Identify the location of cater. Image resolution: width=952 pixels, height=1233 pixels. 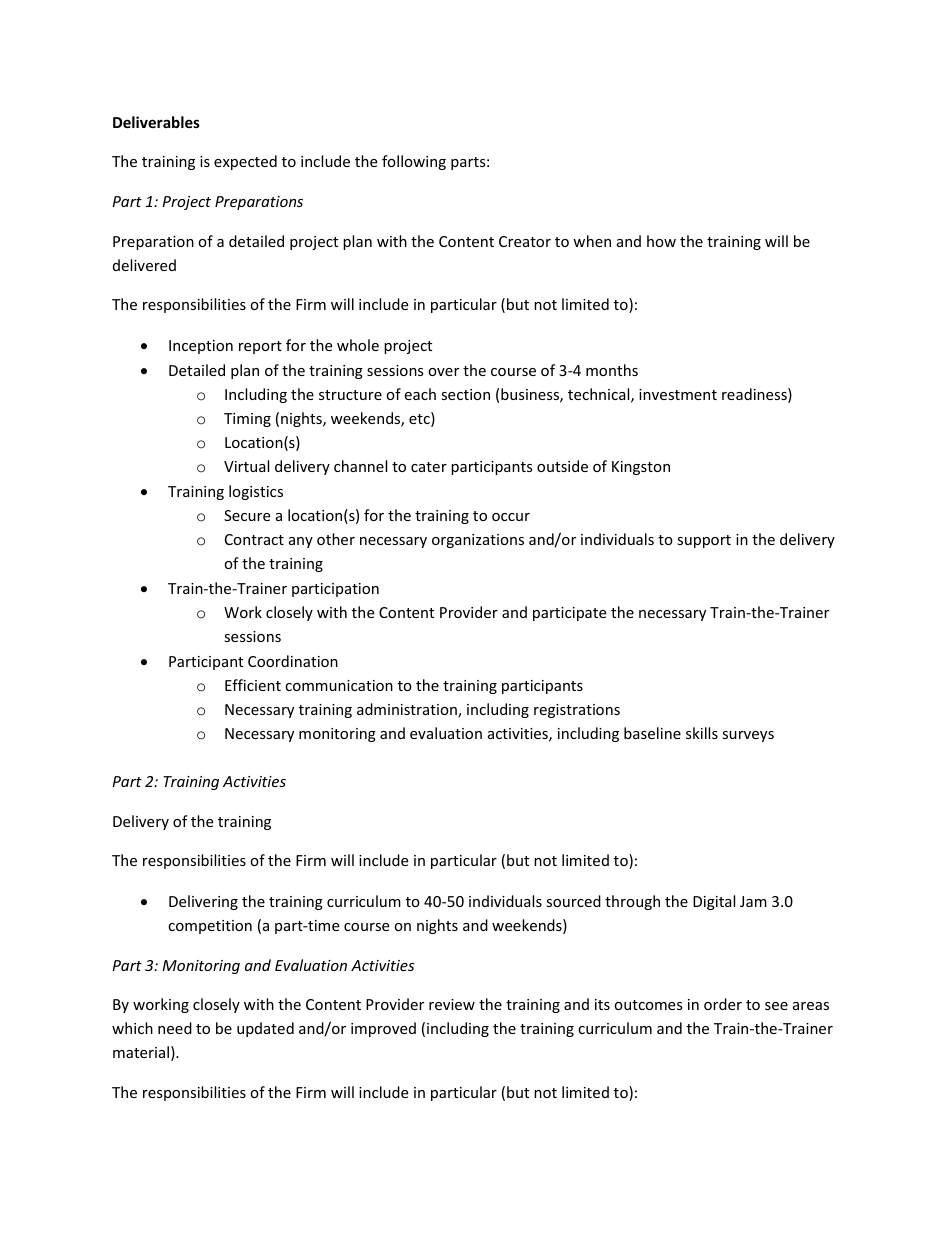
(429, 467).
